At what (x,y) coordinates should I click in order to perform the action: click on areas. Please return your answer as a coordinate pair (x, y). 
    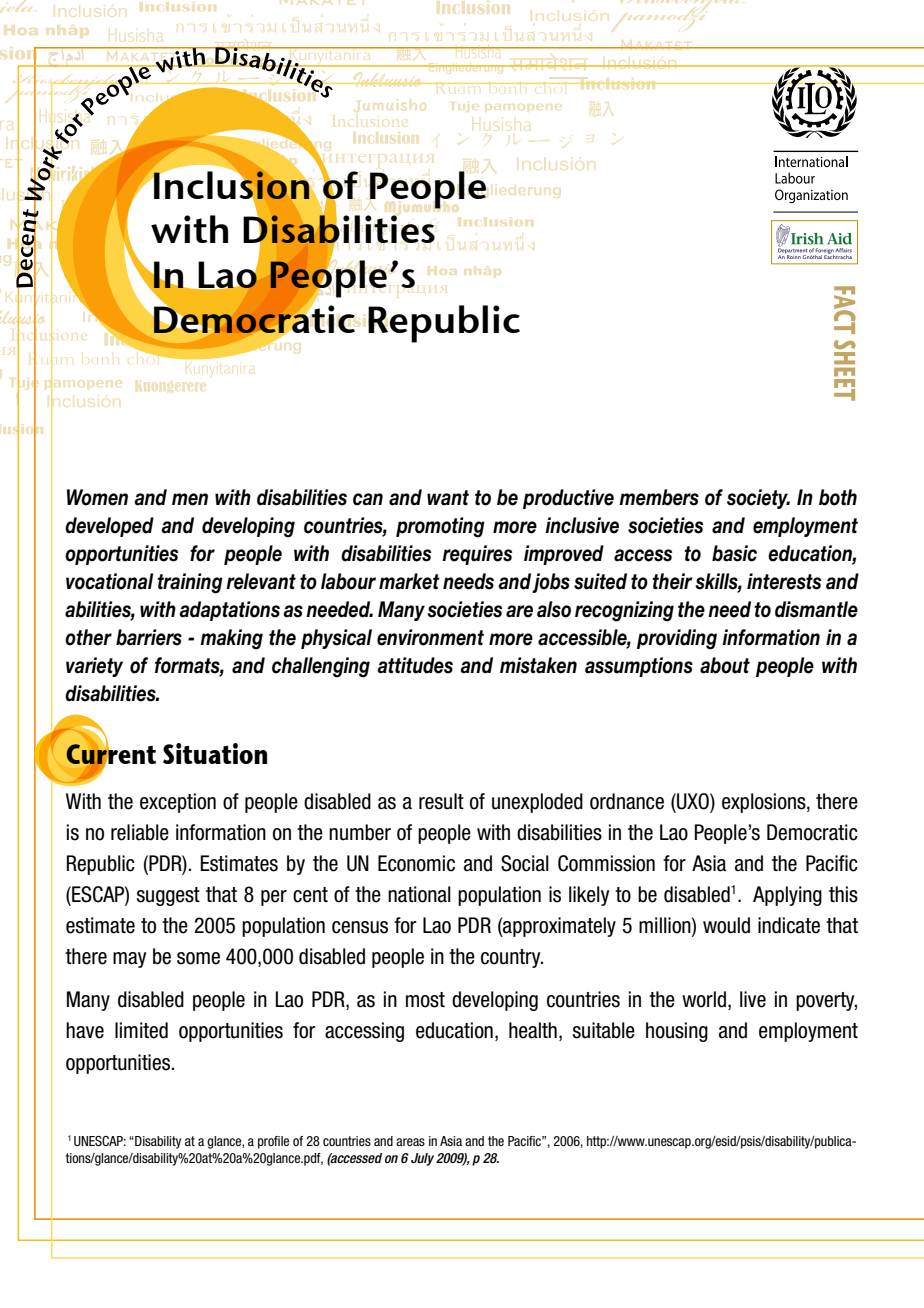
    Looking at the image, I should click on (410, 1142).
